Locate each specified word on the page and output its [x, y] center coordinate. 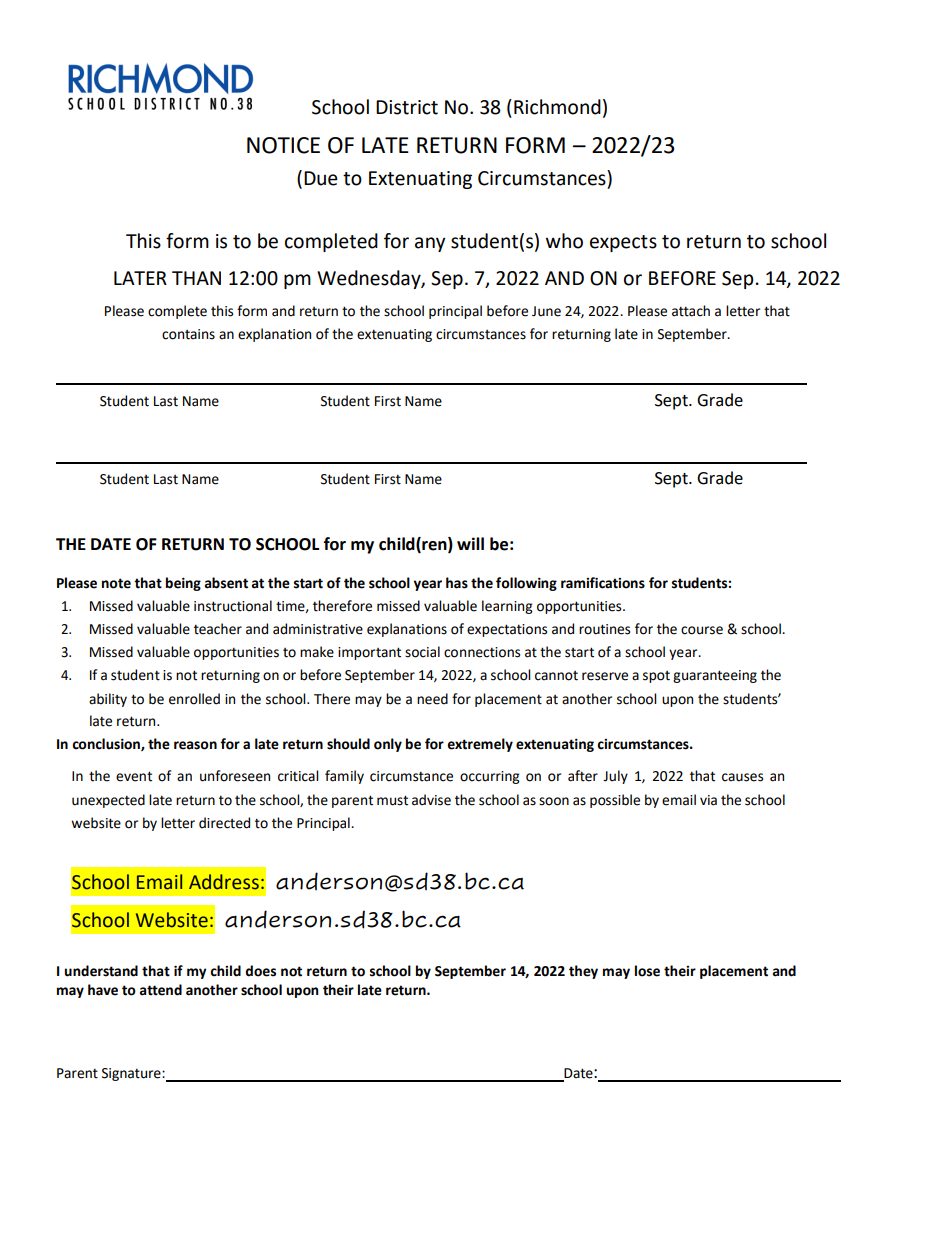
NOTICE [283, 145]
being [183, 584]
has [457, 583]
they [583, 972]
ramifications [603, 583]
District [407, 107]
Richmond [557, 107]
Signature [132, 1074]
